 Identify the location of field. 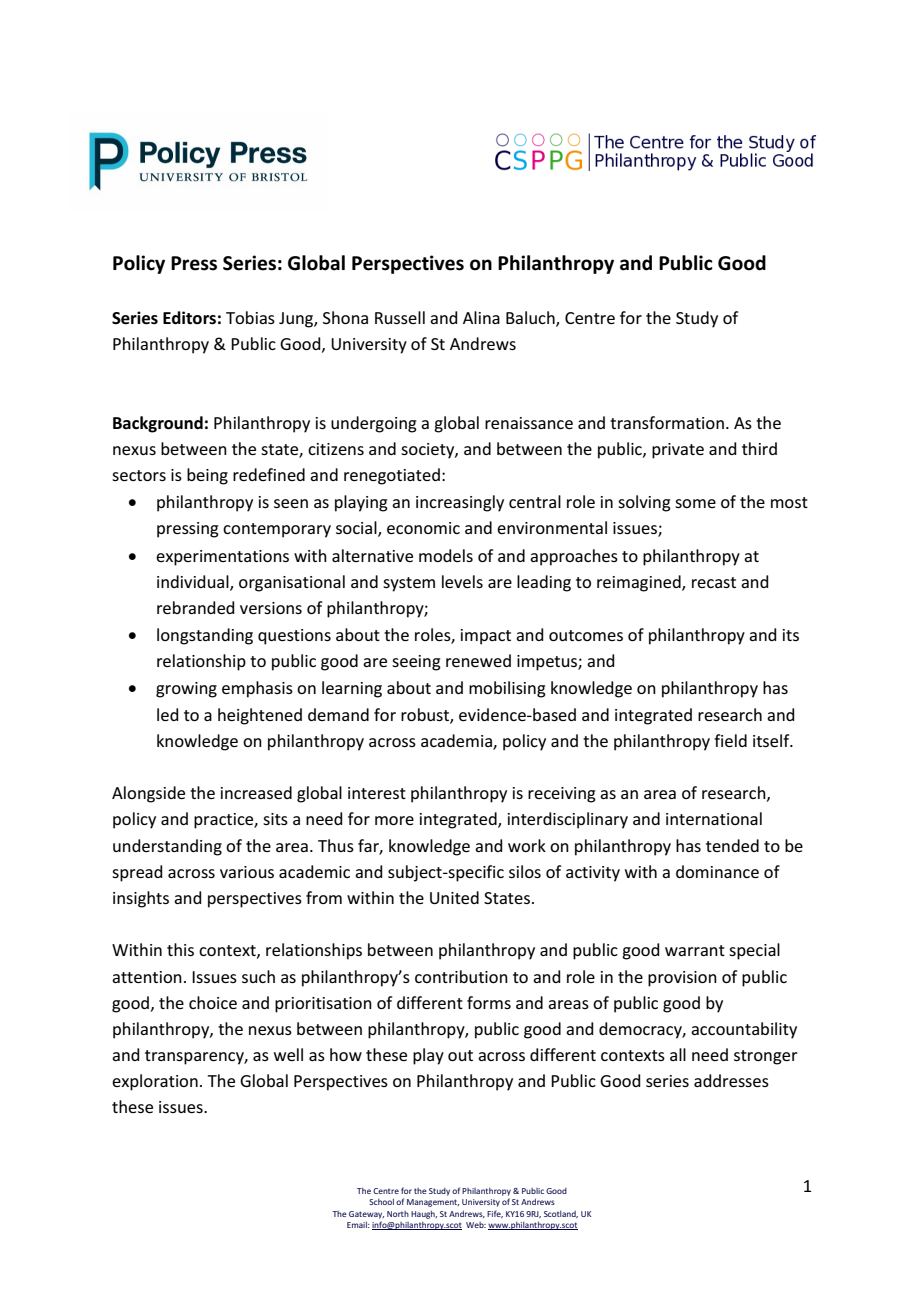
(730, 740).
